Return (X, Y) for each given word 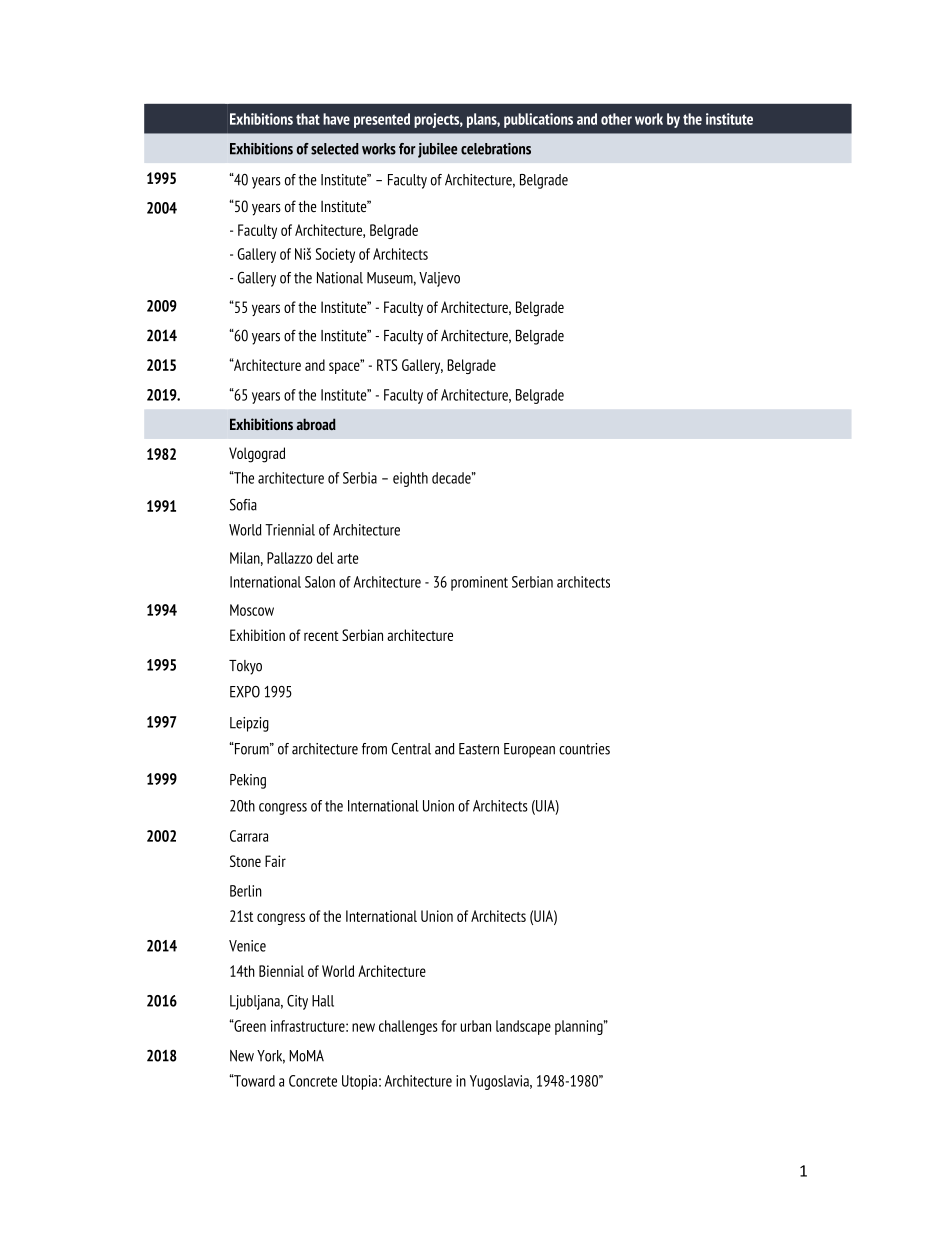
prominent (479, 583)
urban (476, 1026)
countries (584, 749)
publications (538, 120)
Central (411, 749)
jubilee (437, 150)
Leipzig (249, 724)
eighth (410, 479)
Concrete (313, 1081)
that (308, 119)
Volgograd (257, 455)
